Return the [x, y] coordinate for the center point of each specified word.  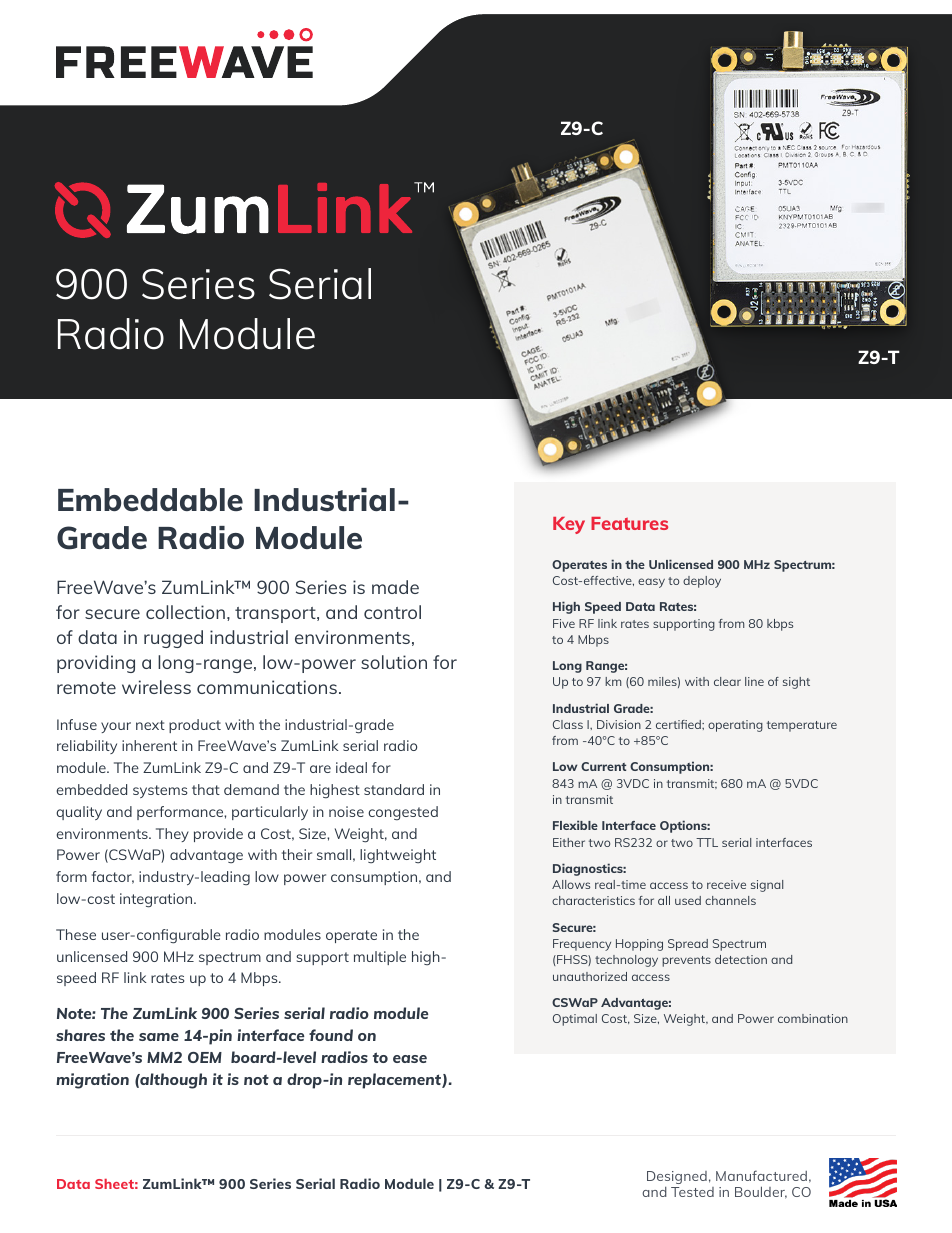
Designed [677, 1177]
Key [569, 525]
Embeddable [150, 499]
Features [629, 523]
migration [92, 1081]
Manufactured [761, 1175]
